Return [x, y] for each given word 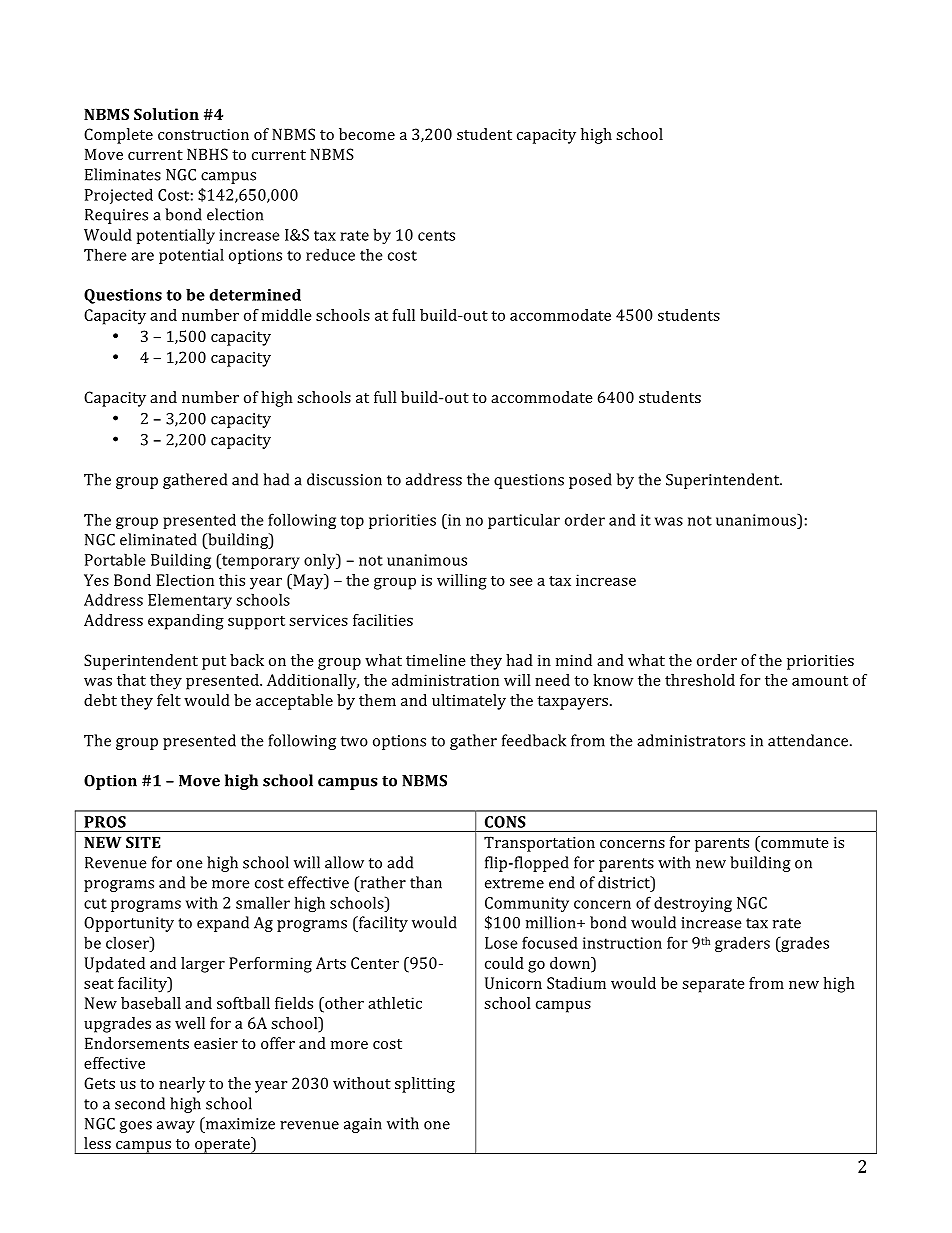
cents [436, 235]
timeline [436, 660]
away [176, 1127]
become [367, 134]
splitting [425, 1085]
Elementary [190, 601]
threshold [700, 680]
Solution [166, 114]
